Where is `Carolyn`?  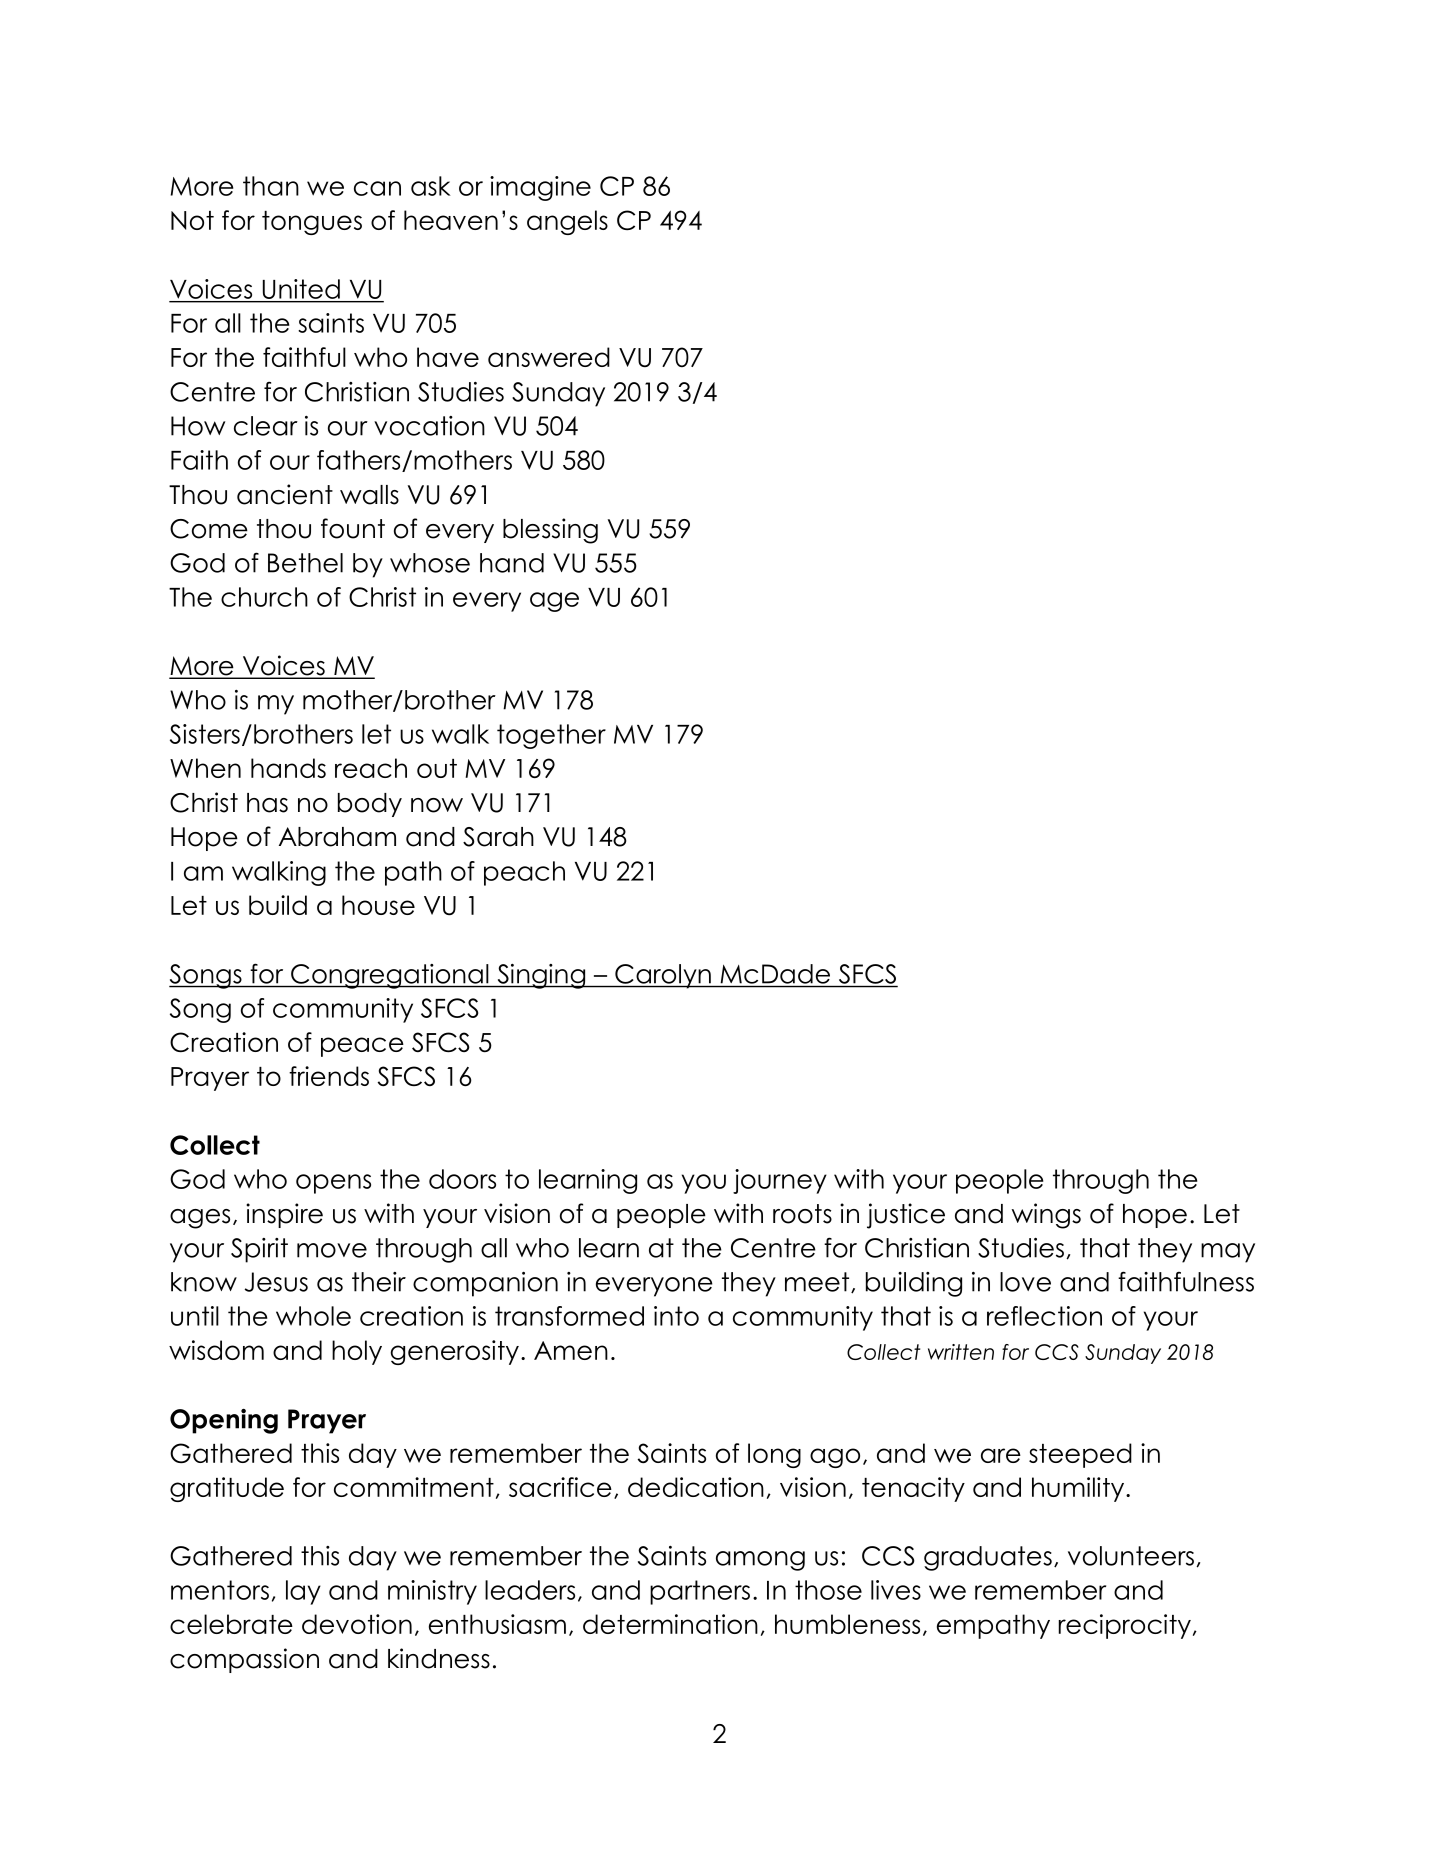 Carolyn is located at coordinates (663, 976).
